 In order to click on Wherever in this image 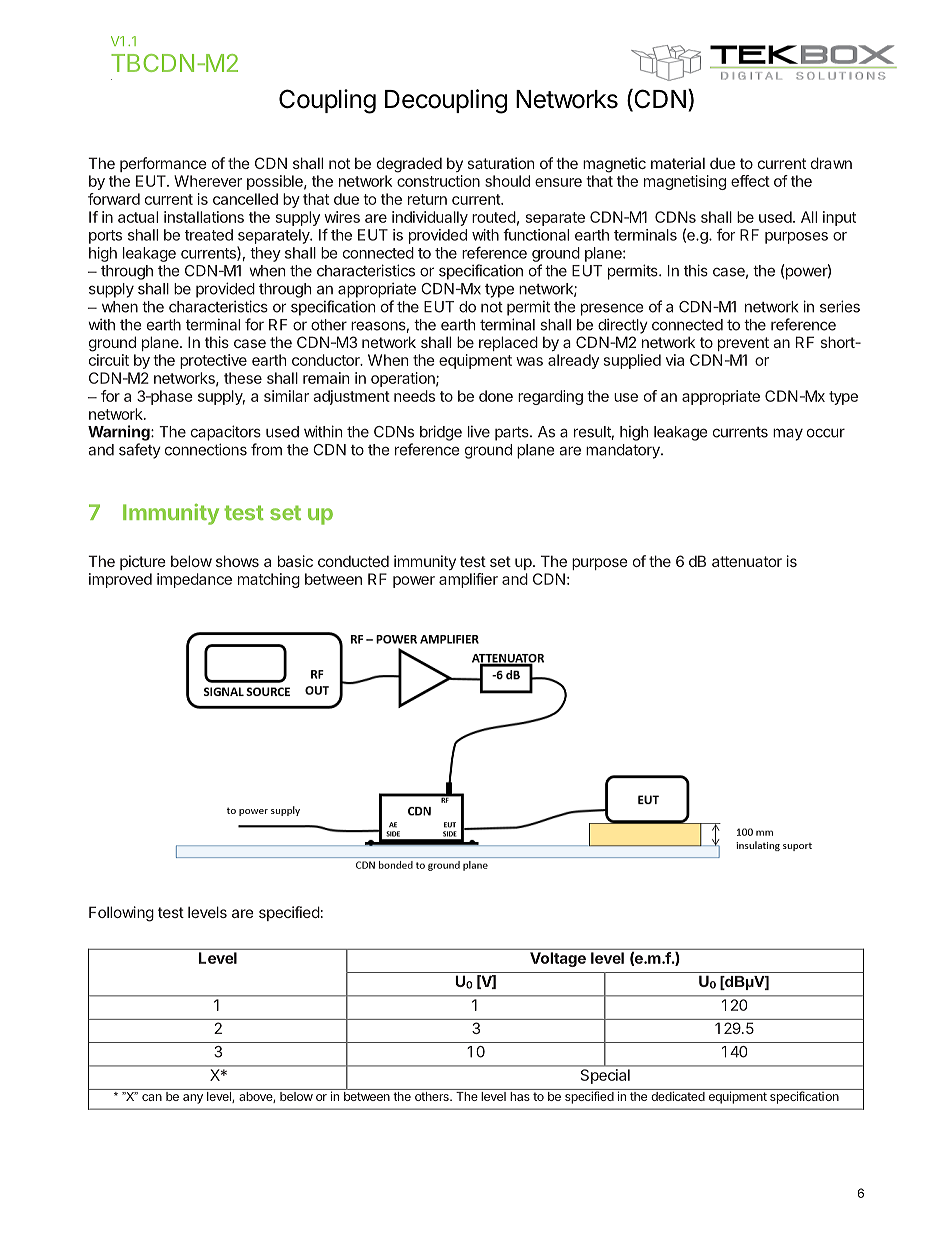, I will do `click(208, 181)`.
